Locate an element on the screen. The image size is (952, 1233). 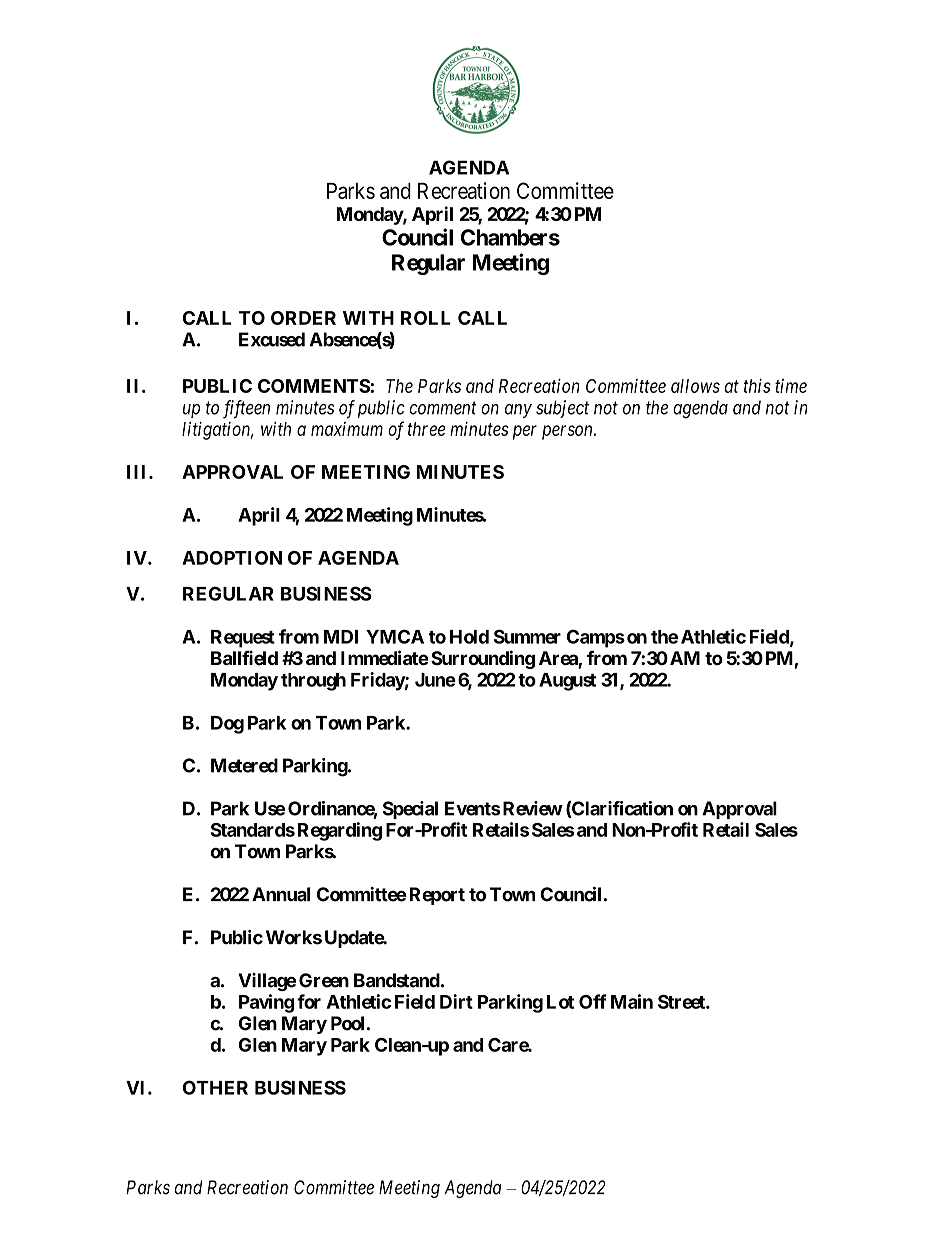
Report is located at coordinates (437, 896).
